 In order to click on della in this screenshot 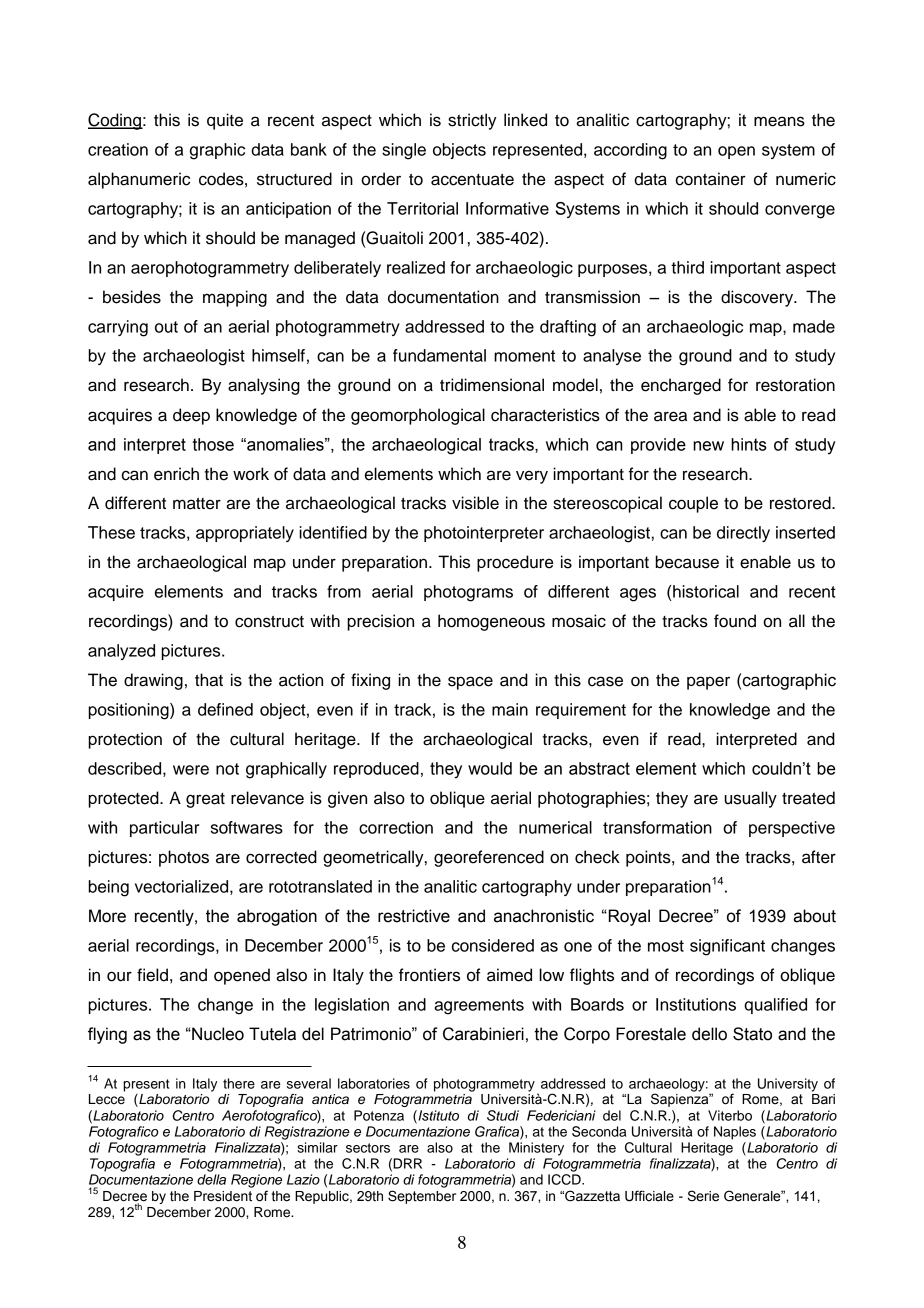, I will do `click(211, 1179)`.
